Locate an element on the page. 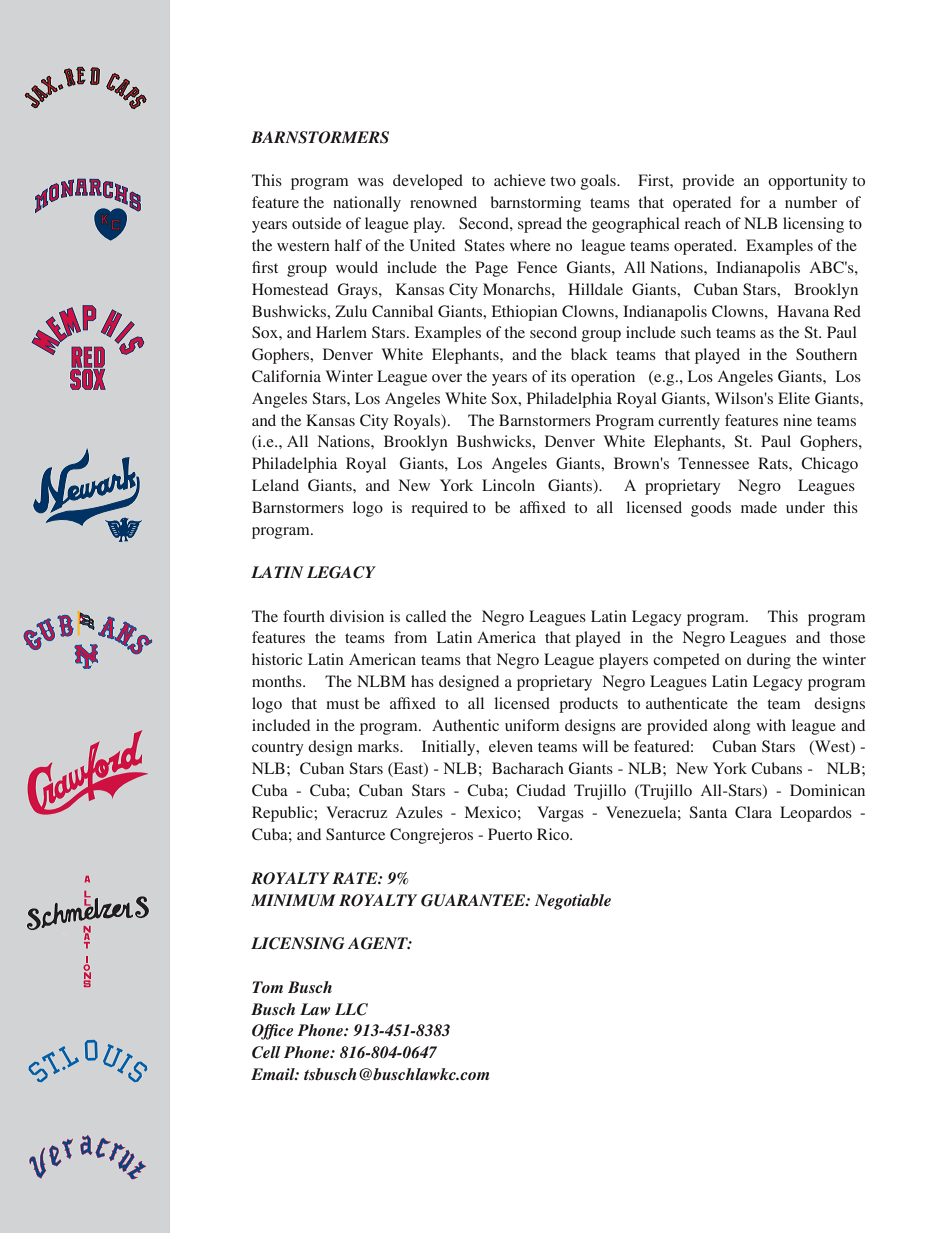 Image resolution: width=952 pixels, height=1233 pixels. number is located at coordinates (811, 202).
